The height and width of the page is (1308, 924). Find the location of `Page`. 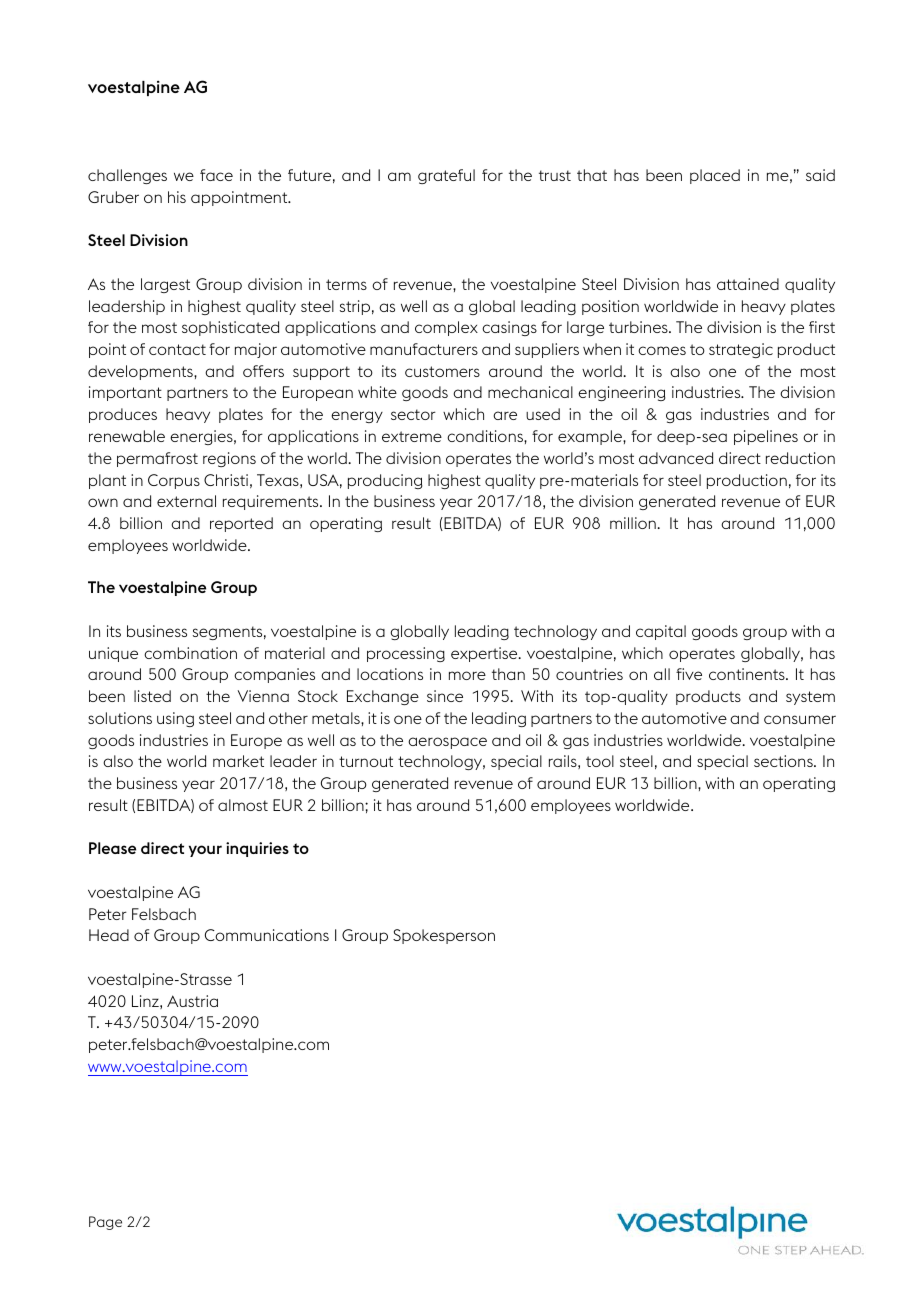

Page is located at coordinates (105, 1223).
